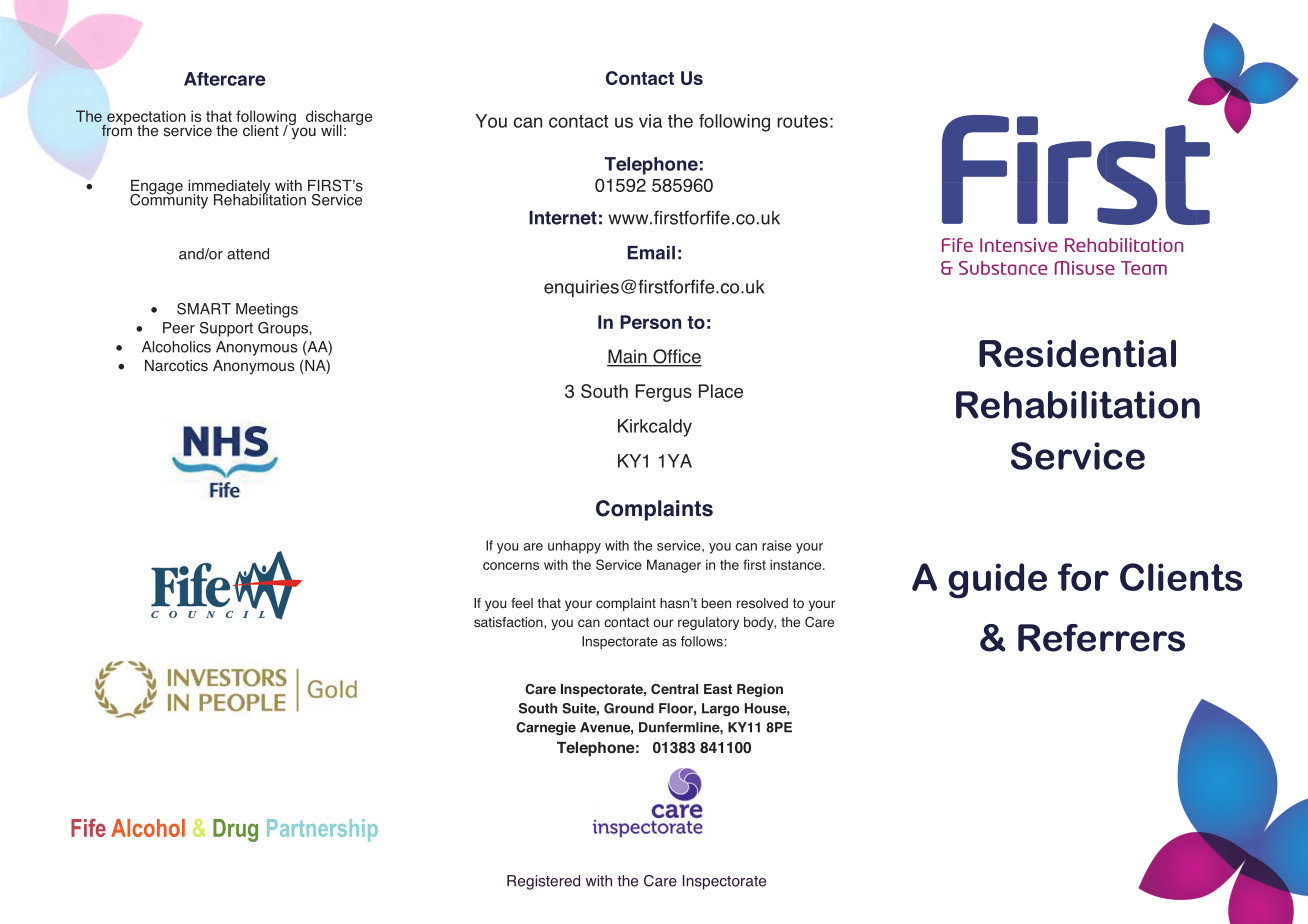 This document has height=924, width=1308. What do you see at coordinates (226, 329) in the document?
I see `Support` at bounding box center [226, 329].
